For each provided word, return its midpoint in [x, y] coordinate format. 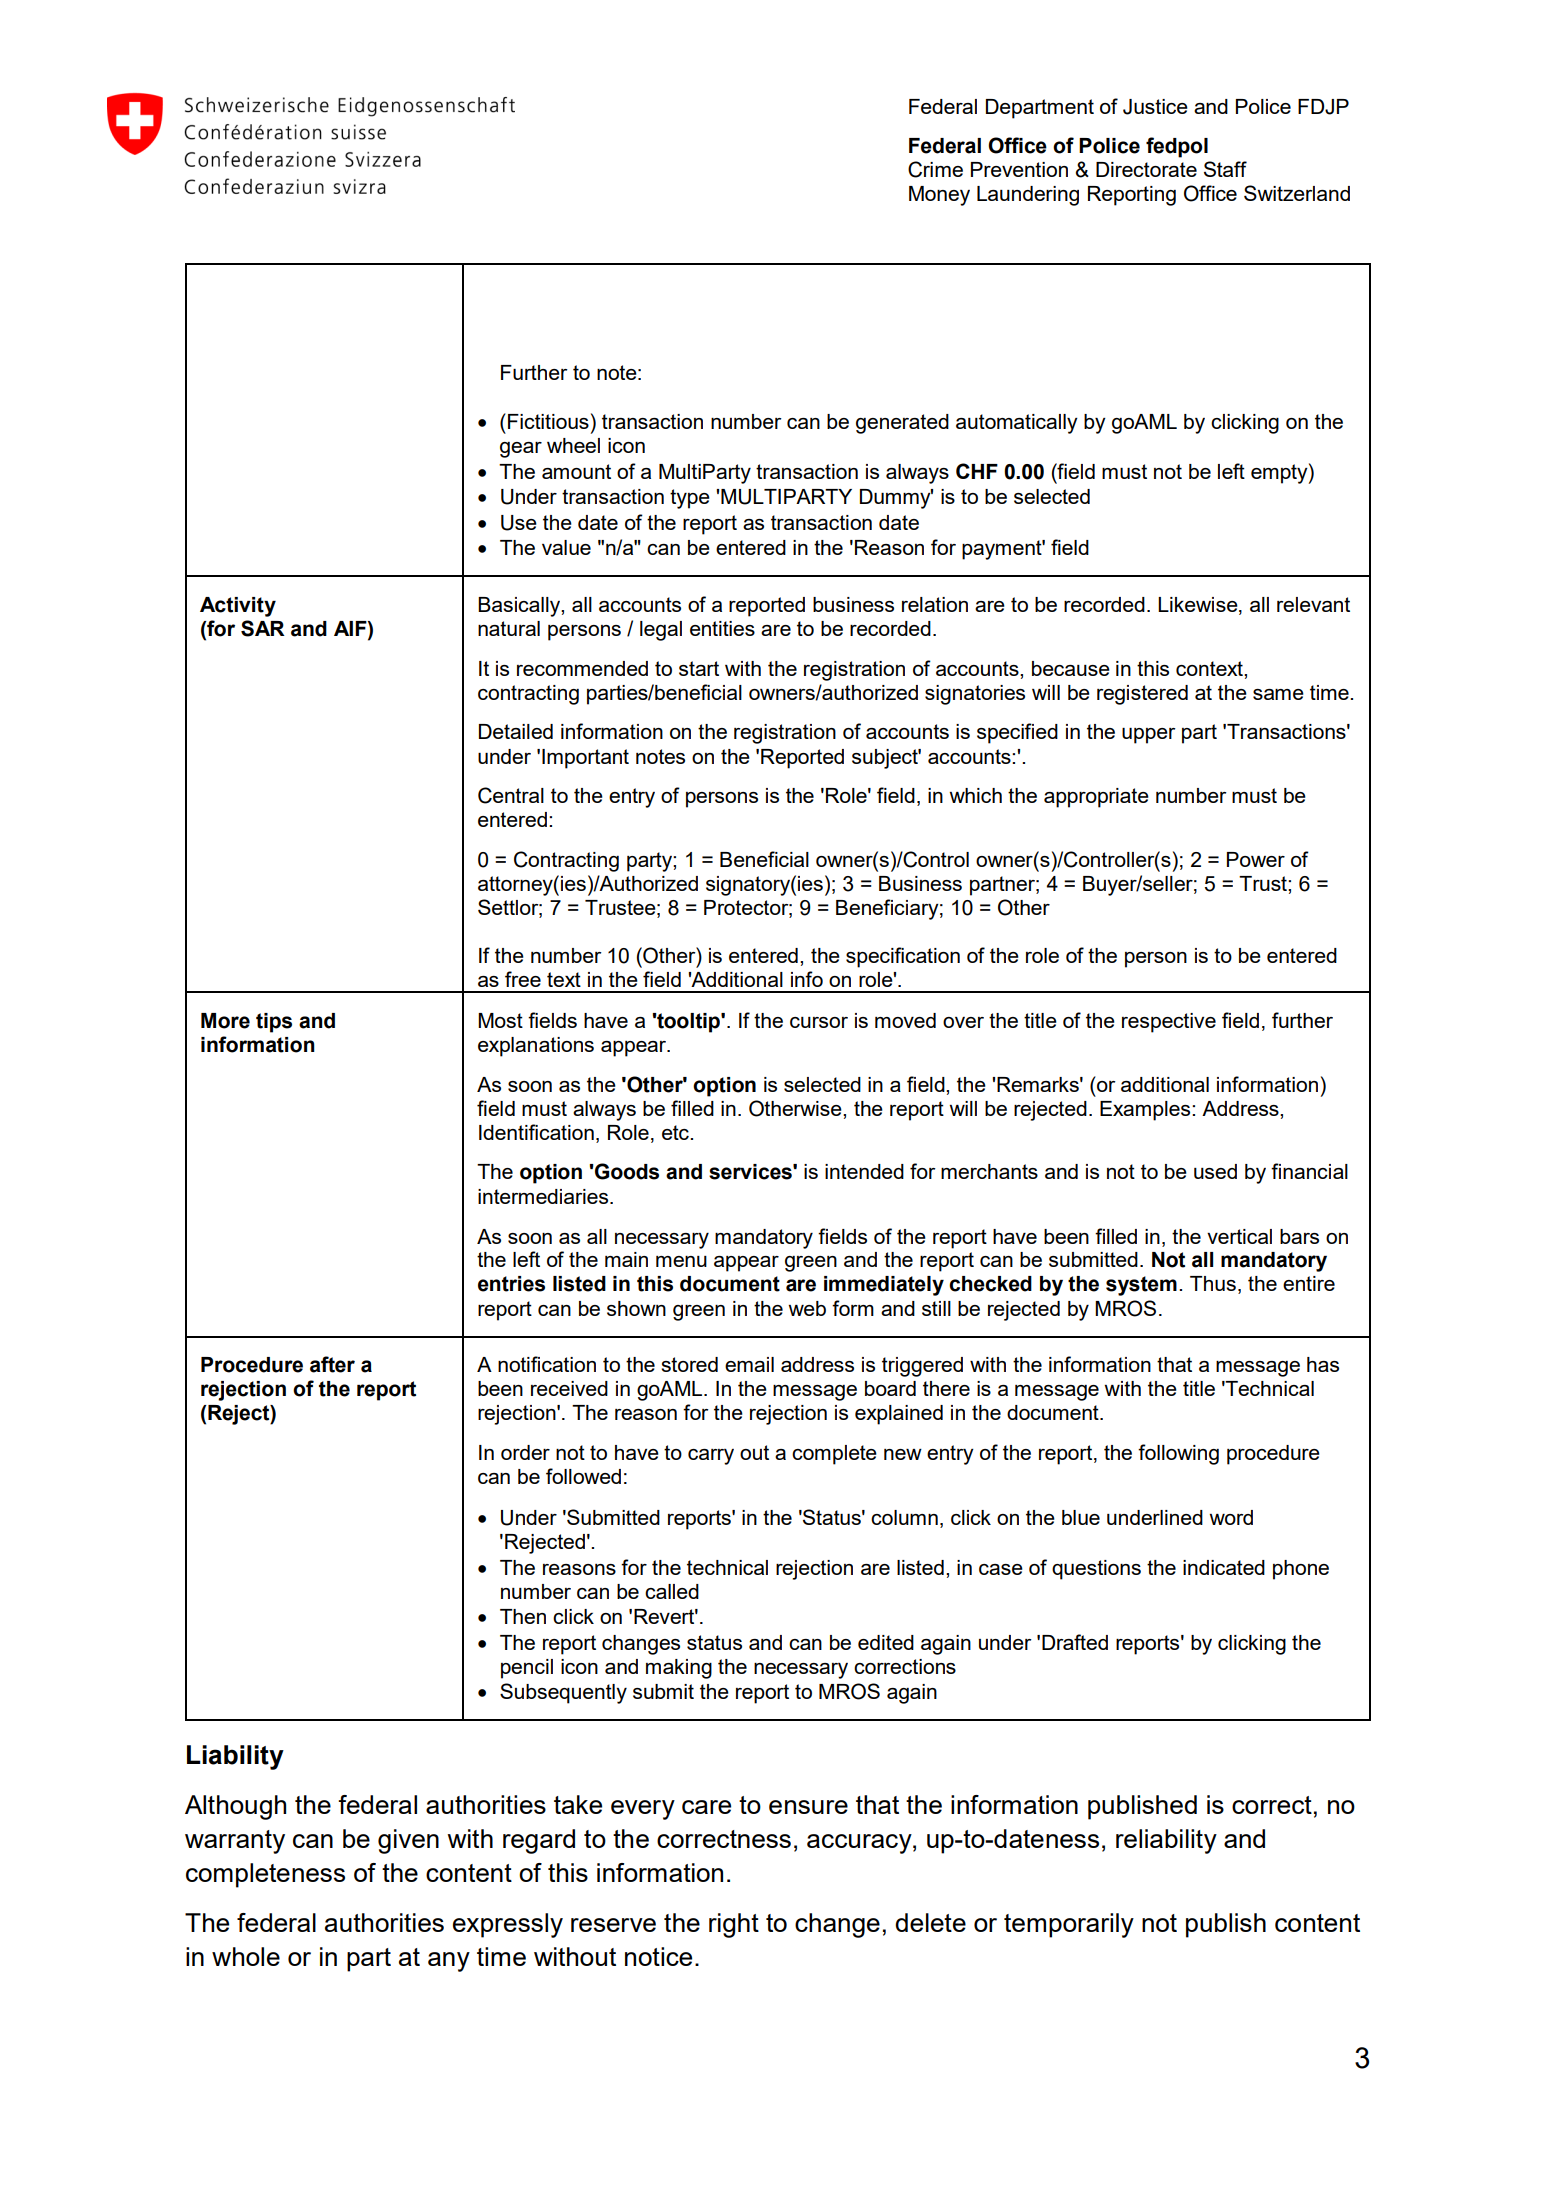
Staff [1225, 169]
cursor [819, 1022]
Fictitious [548, 421]
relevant [1313, 604]
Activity [238, 607]
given [408, 1841]
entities [722, 628]
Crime [935, 169]
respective [1169, 1023]
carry [711, 1457]
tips [274, 1023]
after [332, 1364]
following [1178, 1454]
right [734, 1925]
